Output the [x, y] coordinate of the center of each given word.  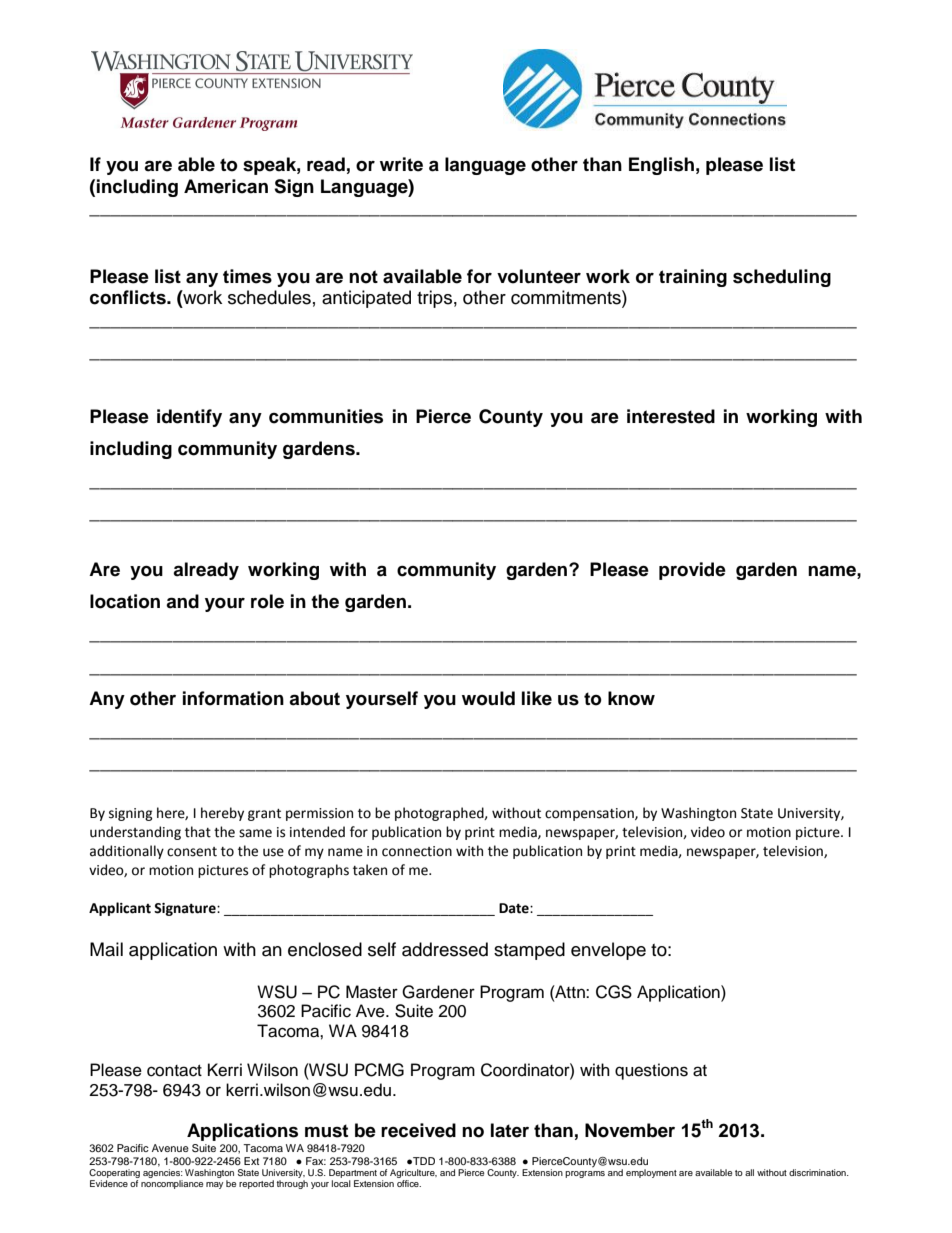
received [418, 1130]
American [226, 186]
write [401, 164]
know [631, 698]
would [488, 698]
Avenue [170, 1148]
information [233, 698]
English [661, 166]
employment [651, 1173]
